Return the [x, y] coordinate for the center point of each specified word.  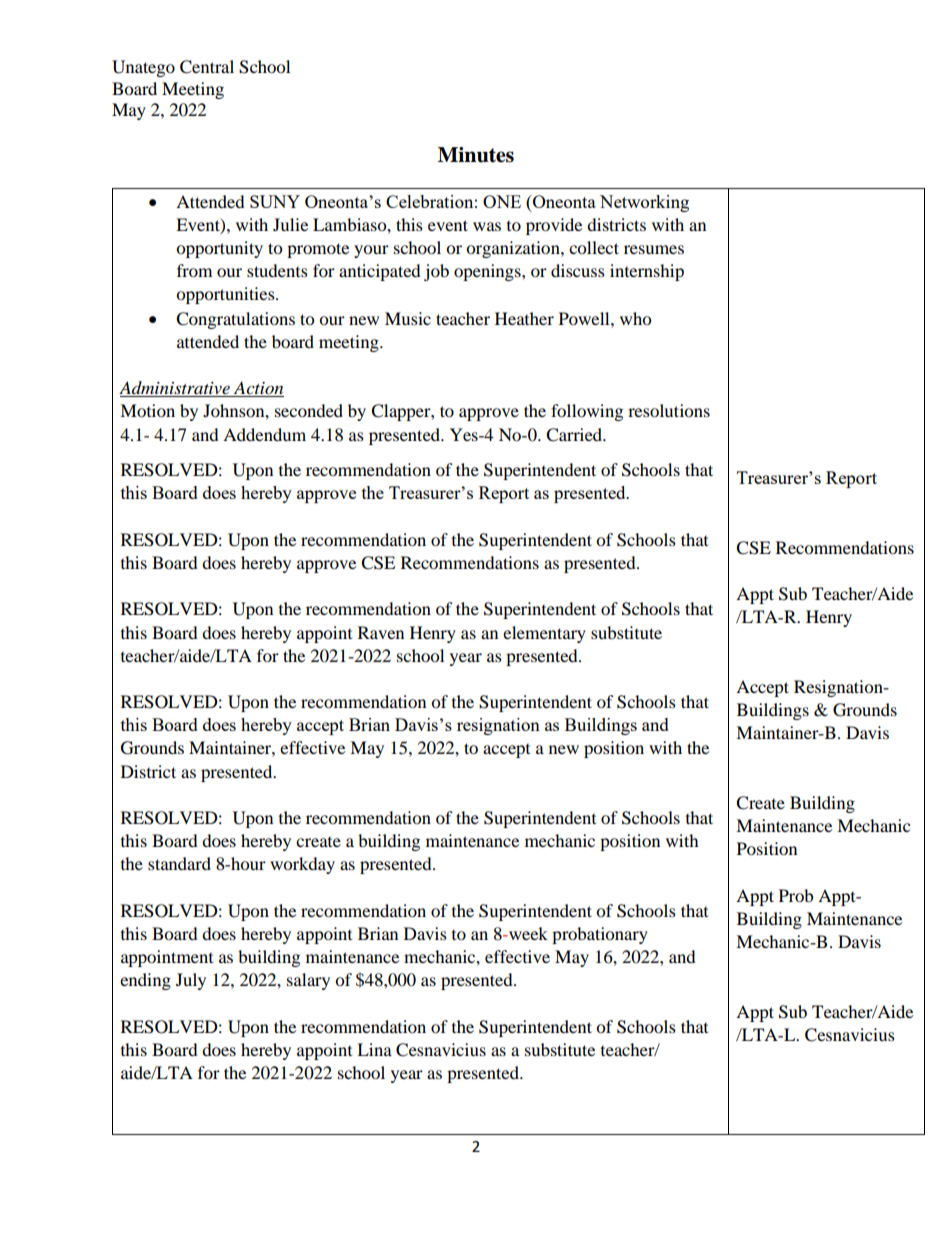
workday [302, 865]
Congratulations [235, 320]
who [635, 318]
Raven [381, 632]
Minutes [476, 155]
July [191, 981]
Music [408, 318]
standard [179, 863]
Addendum [264, 434]
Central [207, 67]
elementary [544, 634]
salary [308, 981]
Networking [644, 203]
